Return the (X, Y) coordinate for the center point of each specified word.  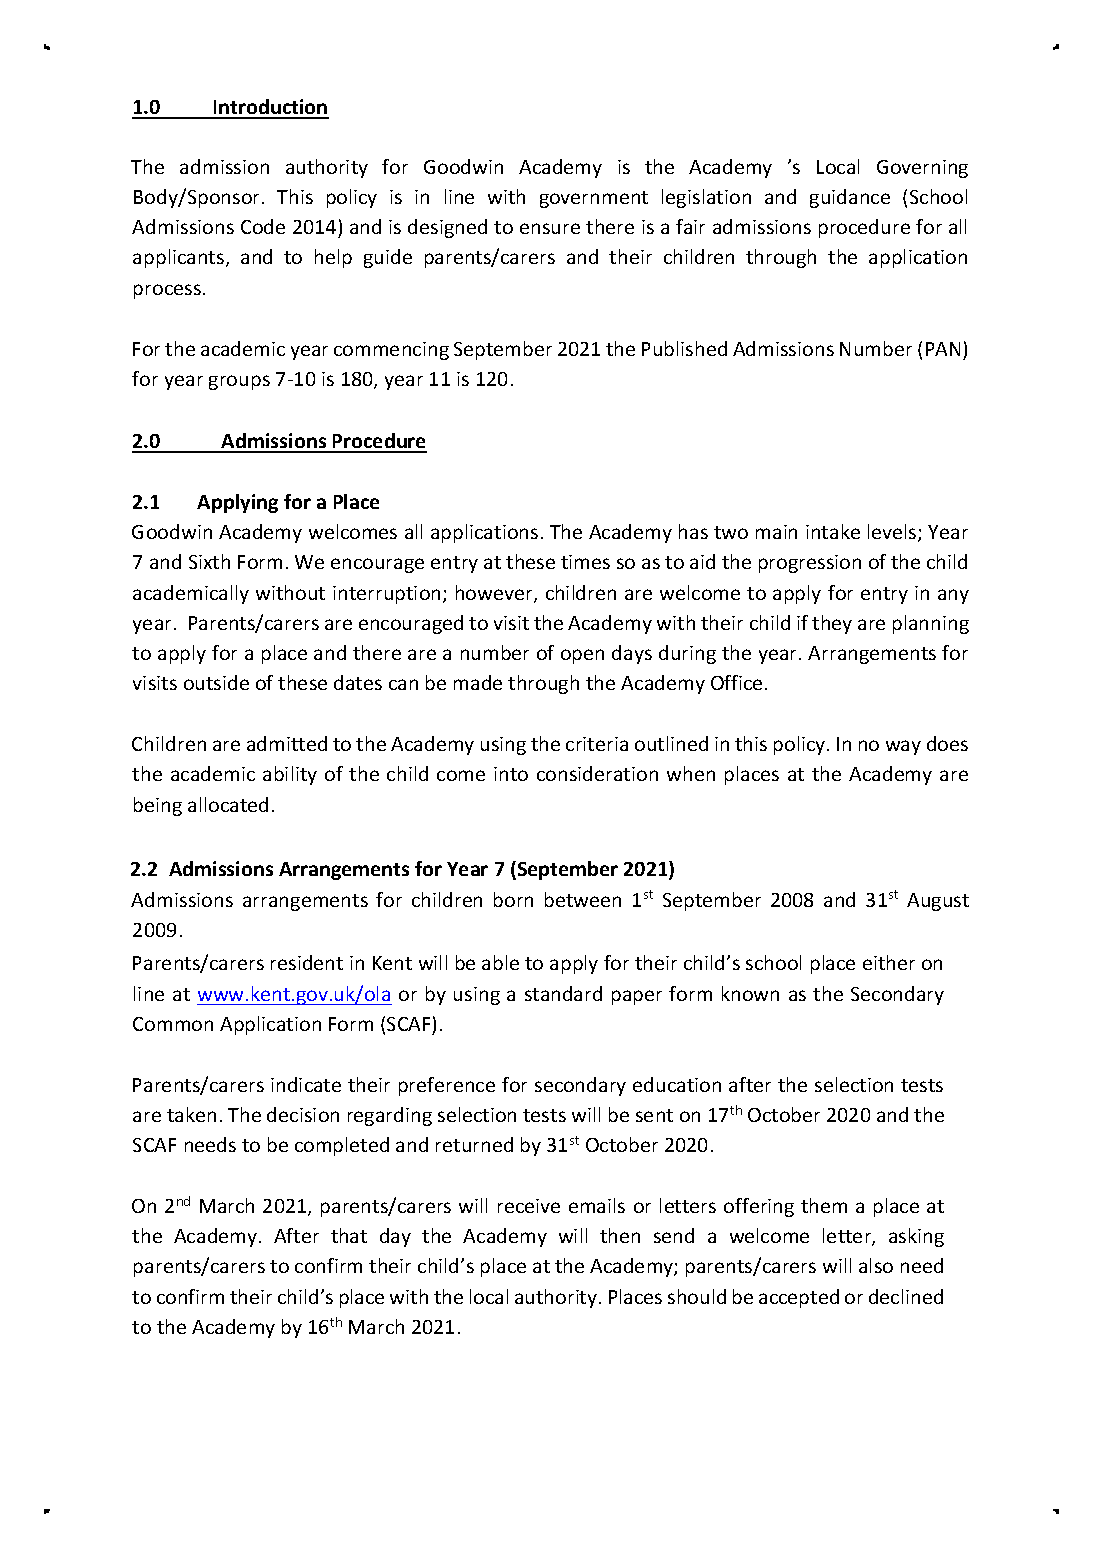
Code (263, 226)
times (585, 562)
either (889, 962)
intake (833, 531)
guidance (850, 198)
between (583, 899)
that (349, 1235)
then (620, 1235)
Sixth (209, 561)
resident (307, 962)
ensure (550, 228)
